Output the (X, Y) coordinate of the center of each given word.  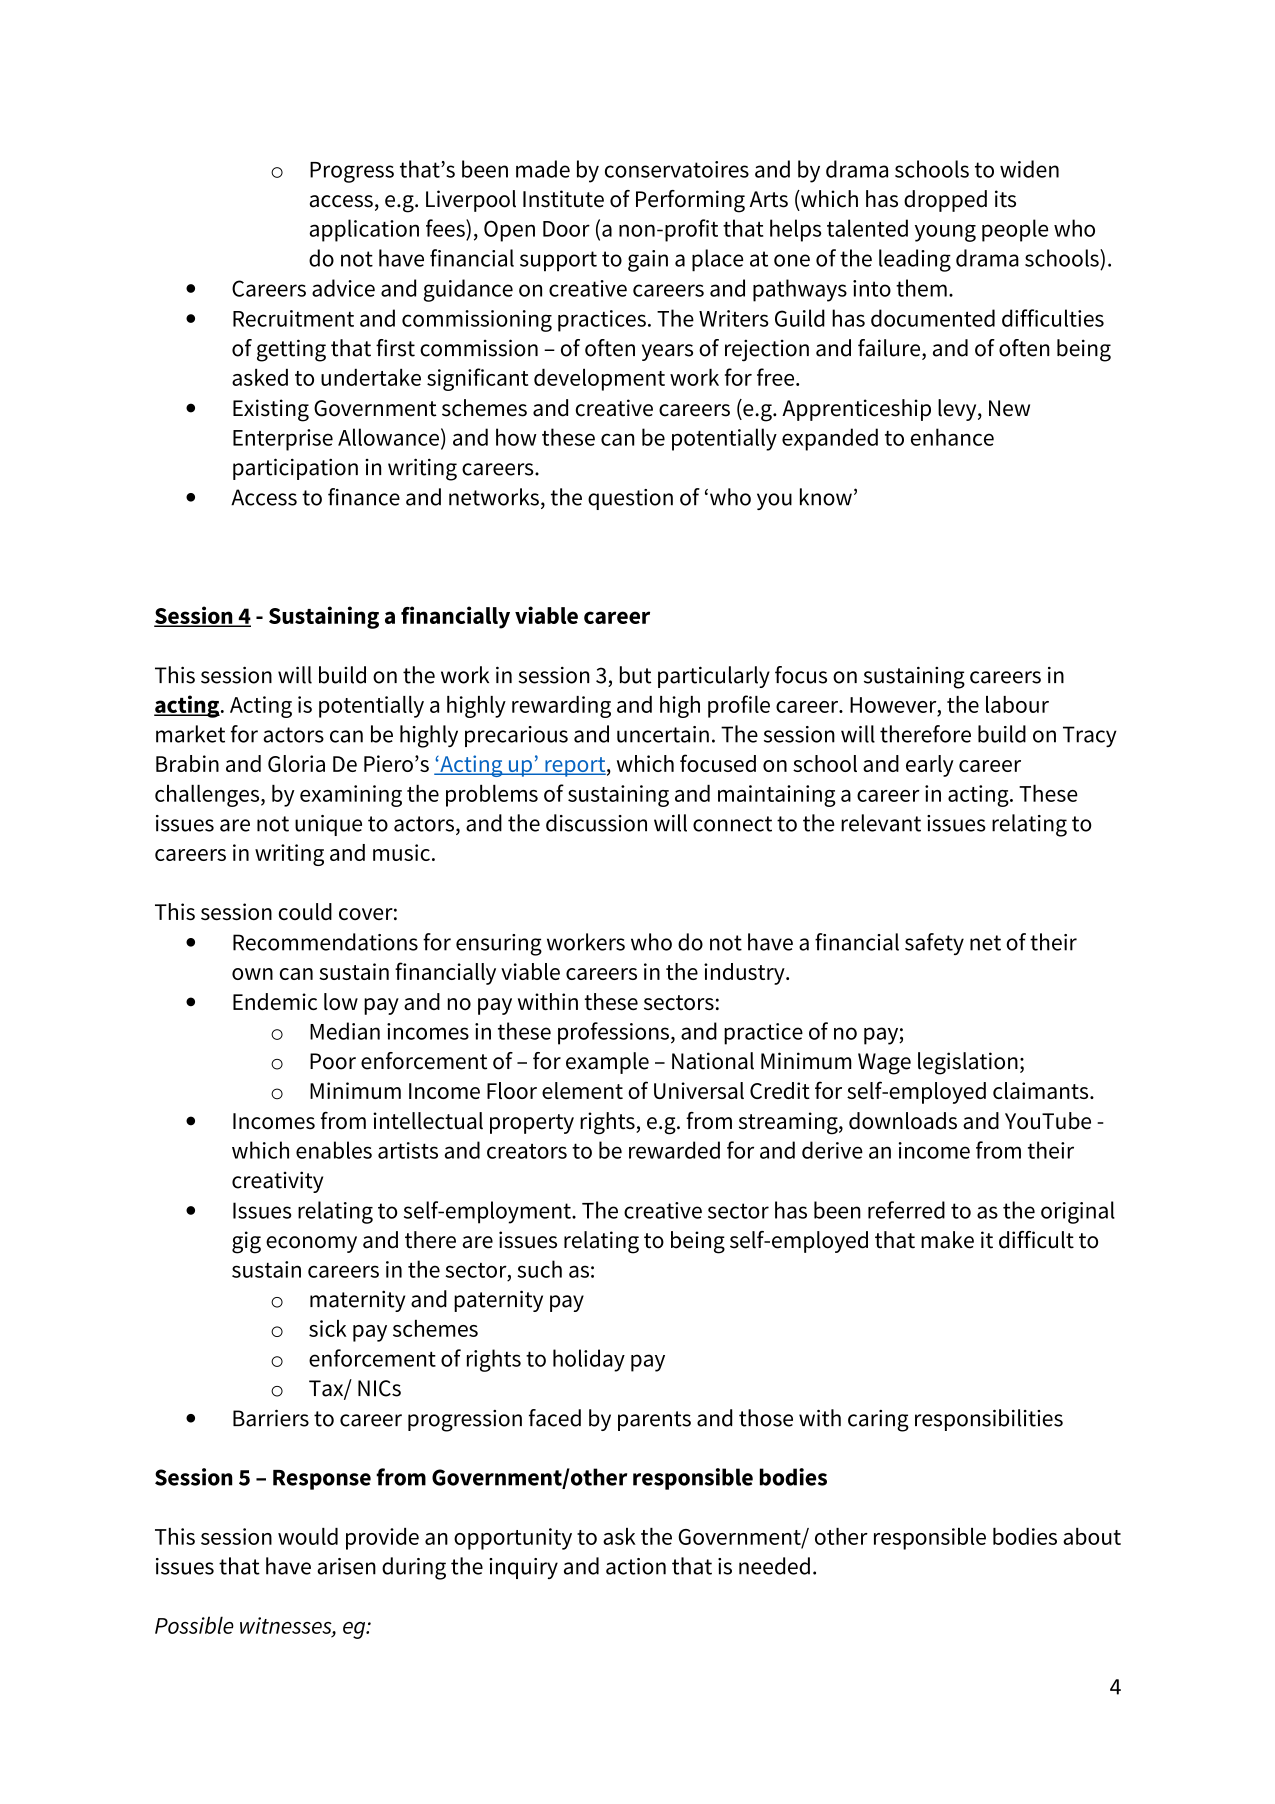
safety (934, 944)
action (636, 1566)
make (947, 1240)
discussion (596, 823)
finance (364, 497)
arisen (346, 1566)
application (364, 230)
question (630, 499)
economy (311, 1244)
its (1005, 199)
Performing (690, 201)
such (540, 1269)
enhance (952, 437)
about (1092, 1536)
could (305, 911)
